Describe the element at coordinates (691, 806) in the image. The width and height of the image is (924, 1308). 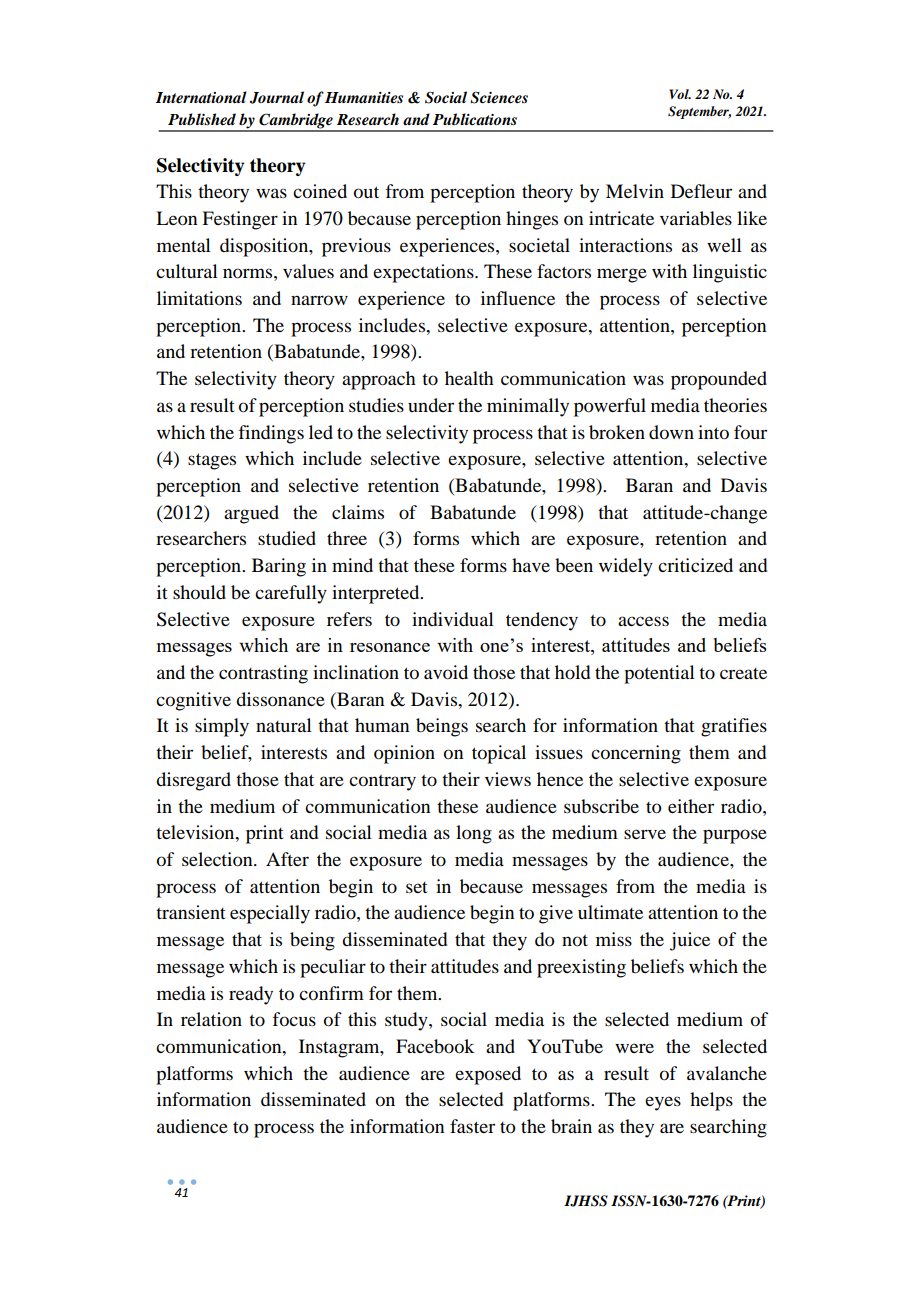
I see `either` at that location.
